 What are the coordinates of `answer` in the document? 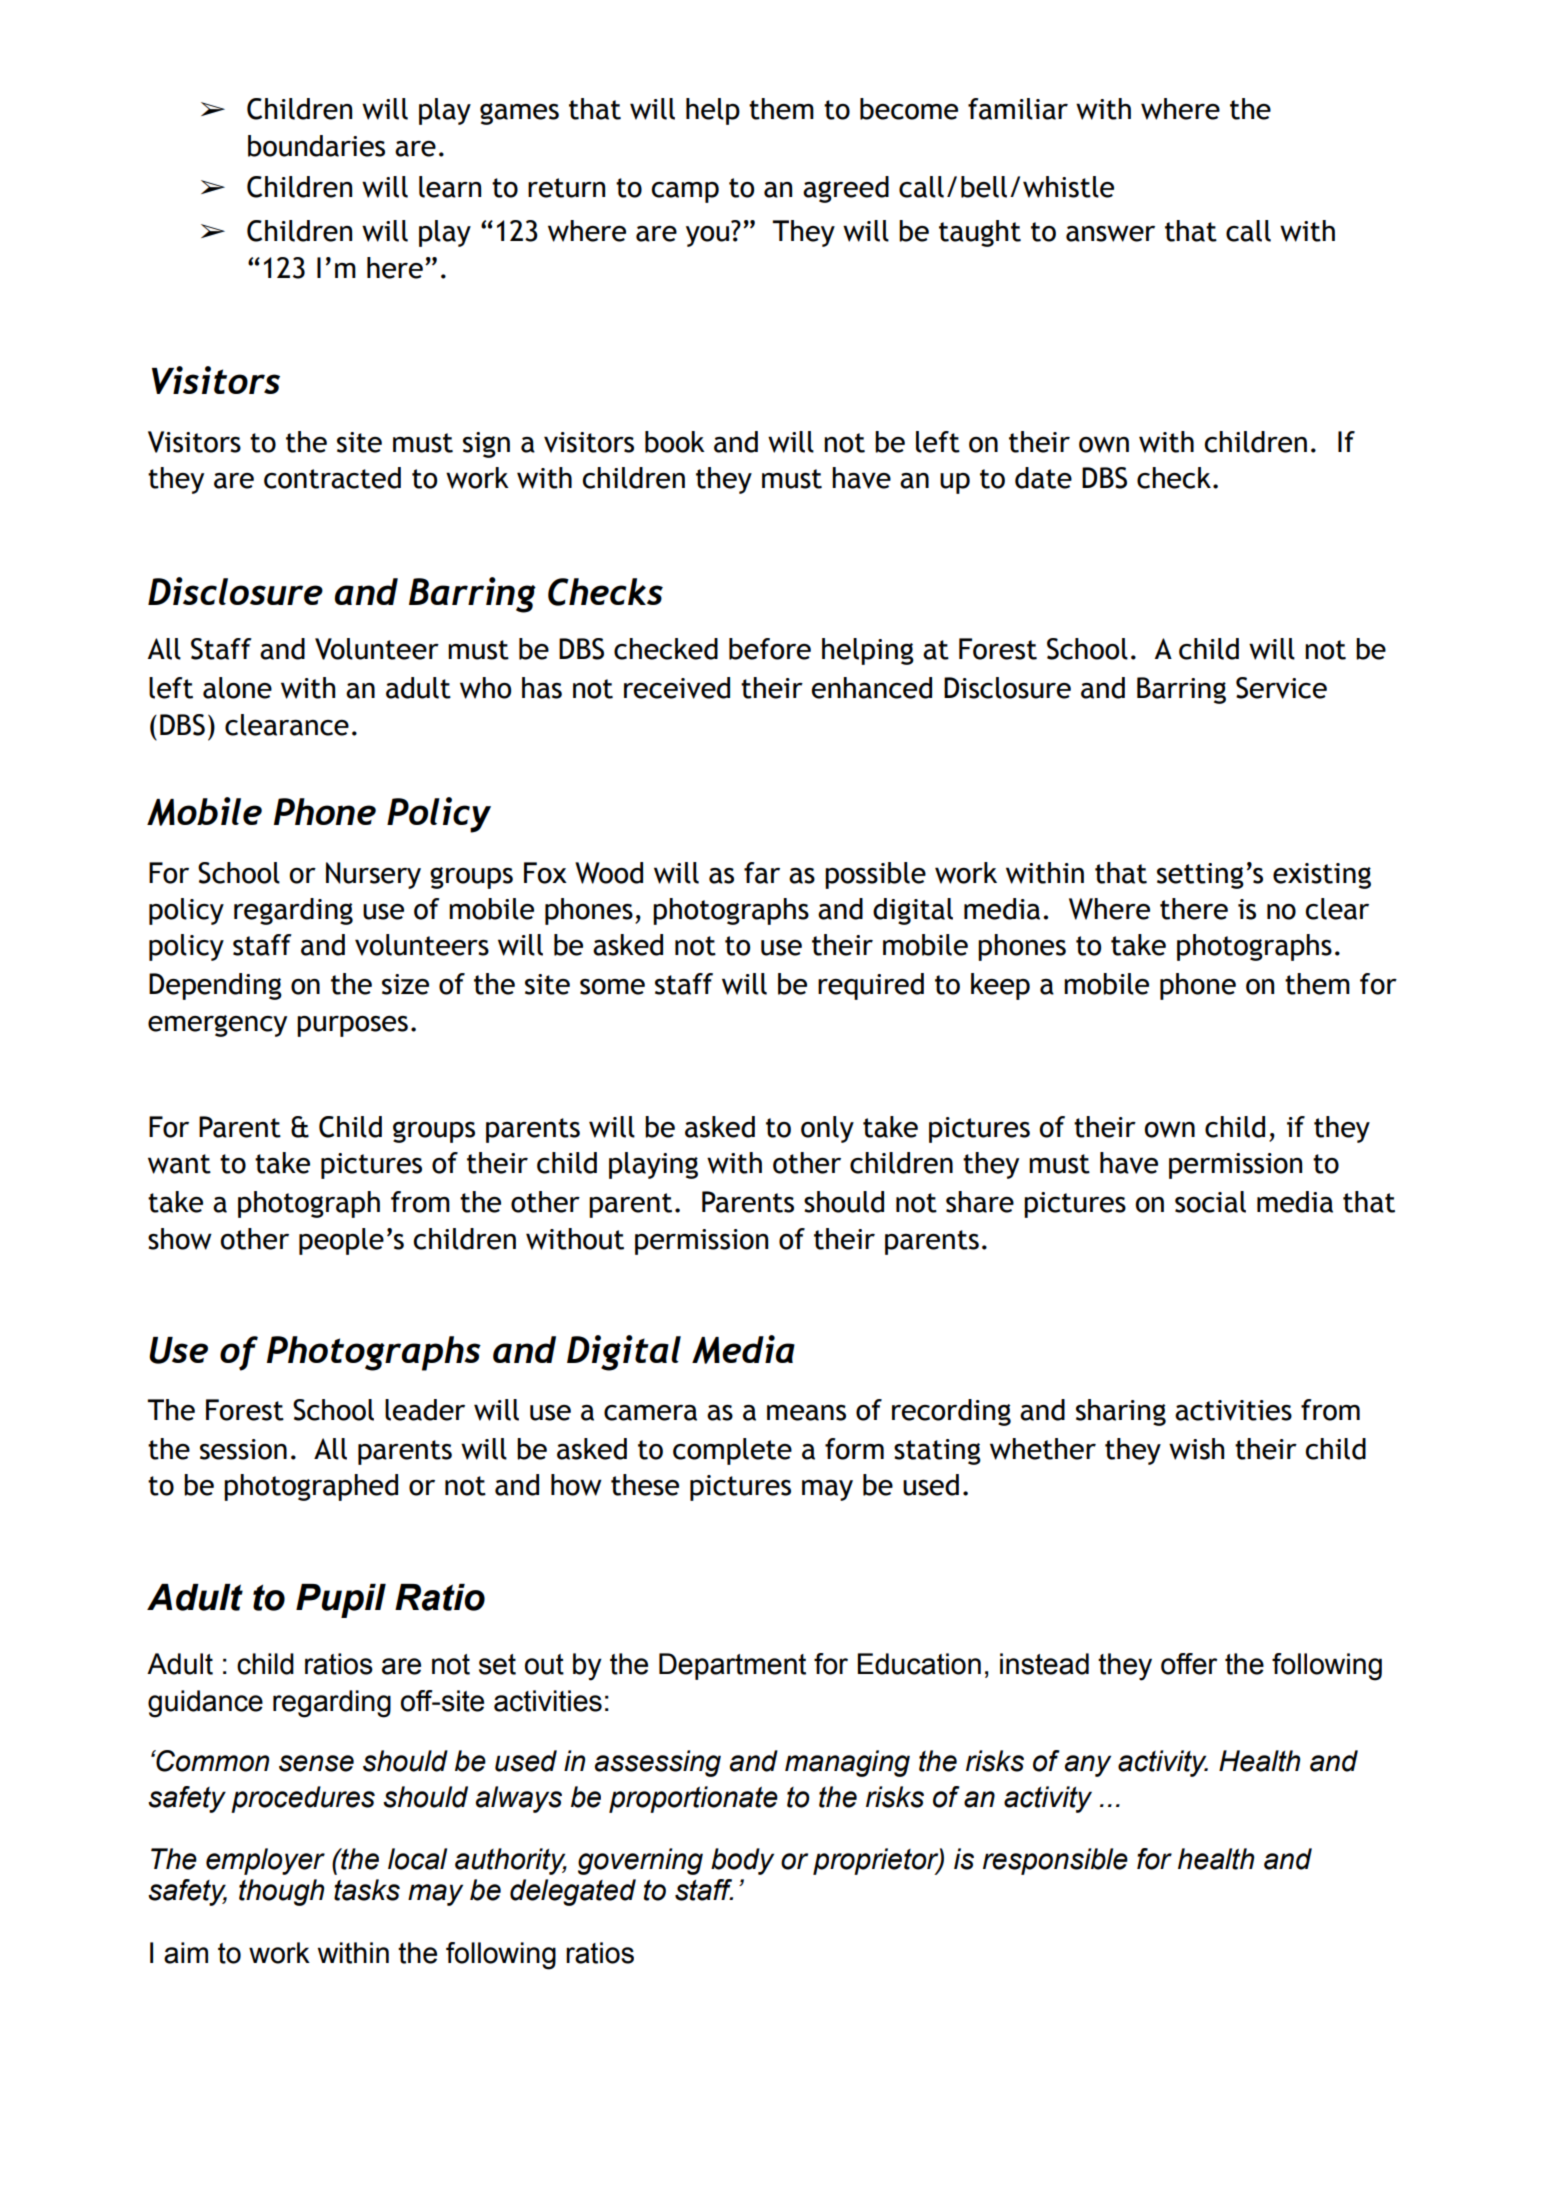 It's located at (1110, 233).
